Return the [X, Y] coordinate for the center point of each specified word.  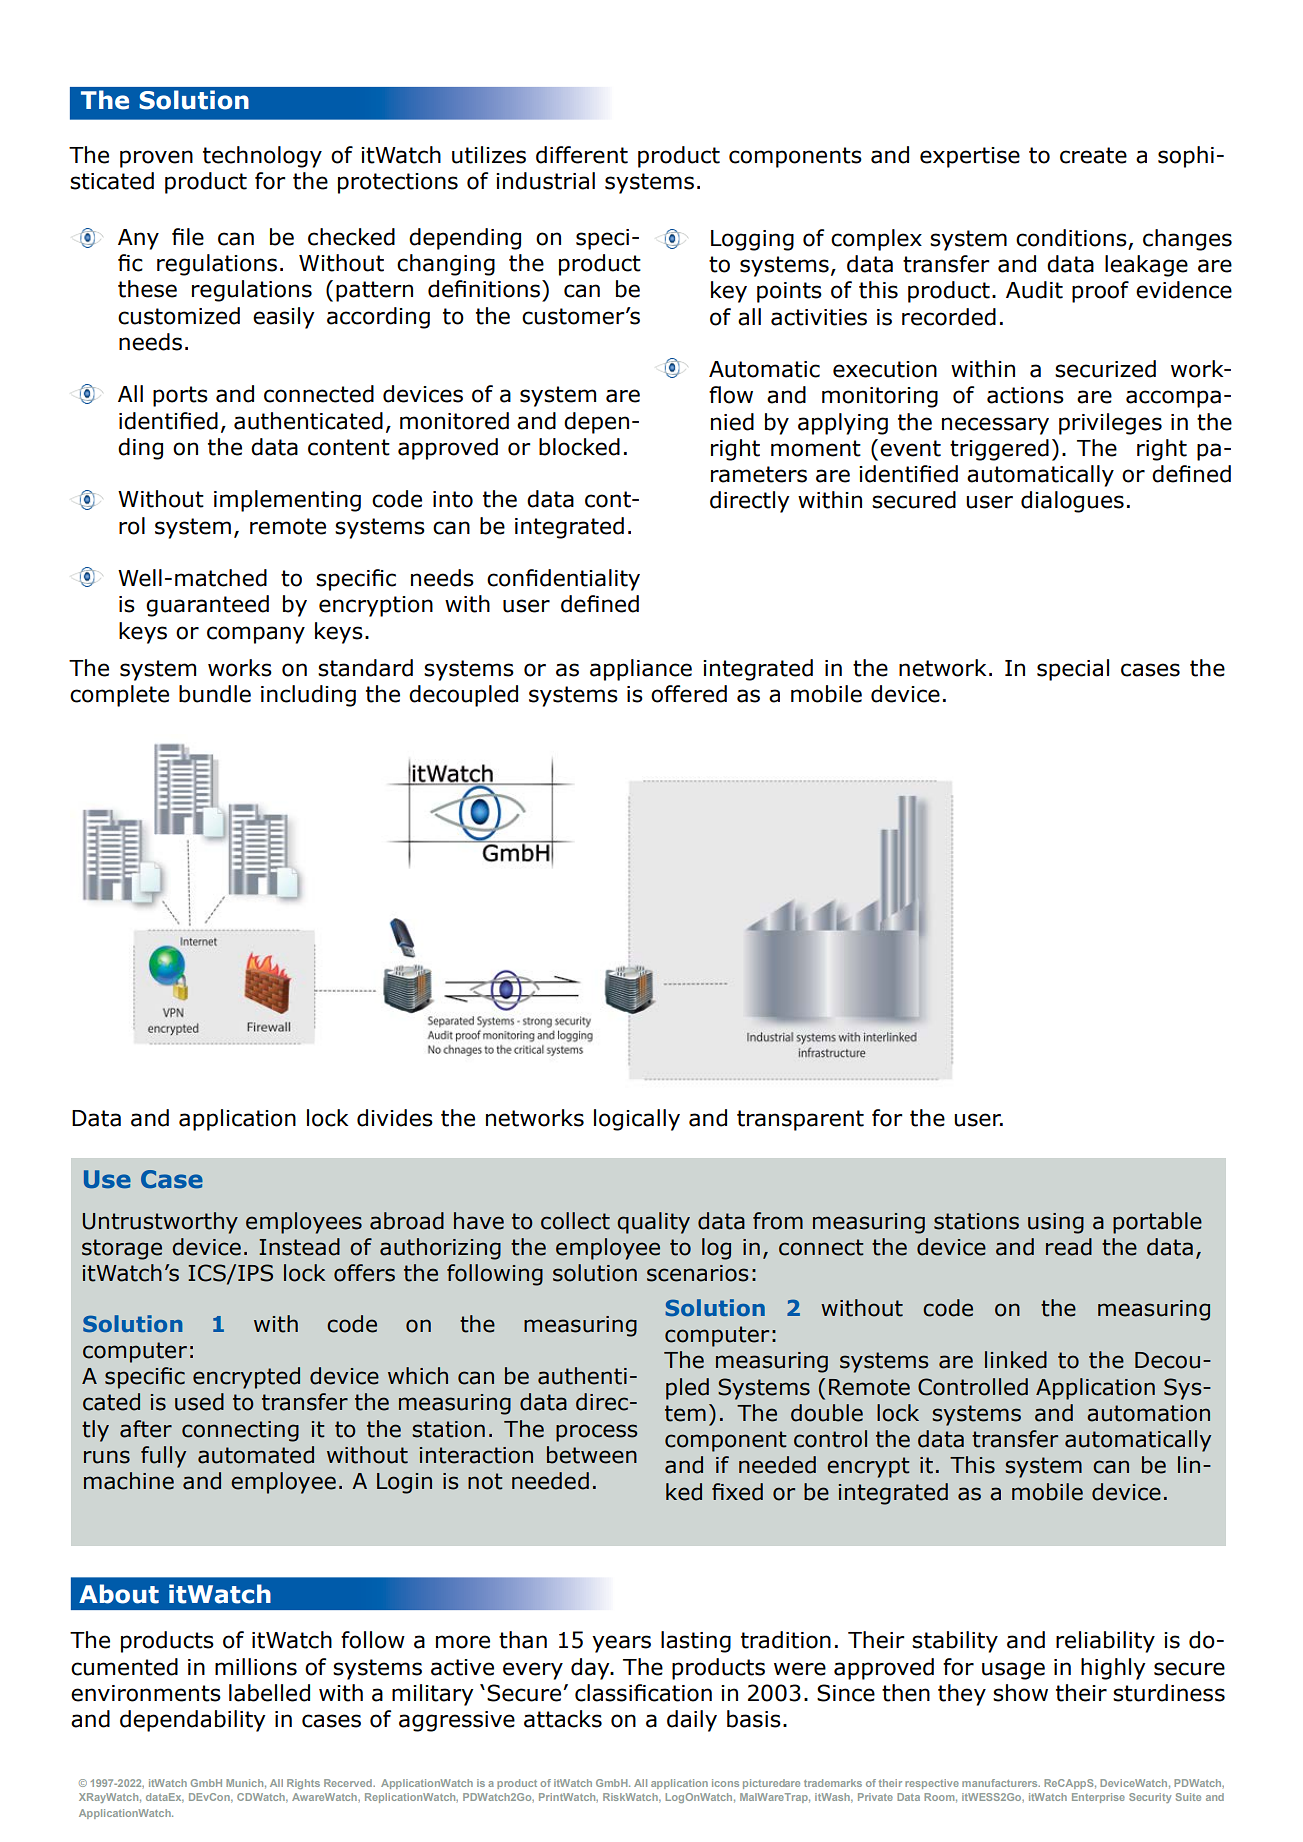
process [597, 1433]
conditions [1072, 239]
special [1073, 670]
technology [262, 157]
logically [637, 1120]
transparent [800, 1120]
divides [395, 1118]
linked [1016, 1360]
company [256, 635]
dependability [193, 1721]
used [199, 1402]
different [582, 155]
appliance [641, 670]
